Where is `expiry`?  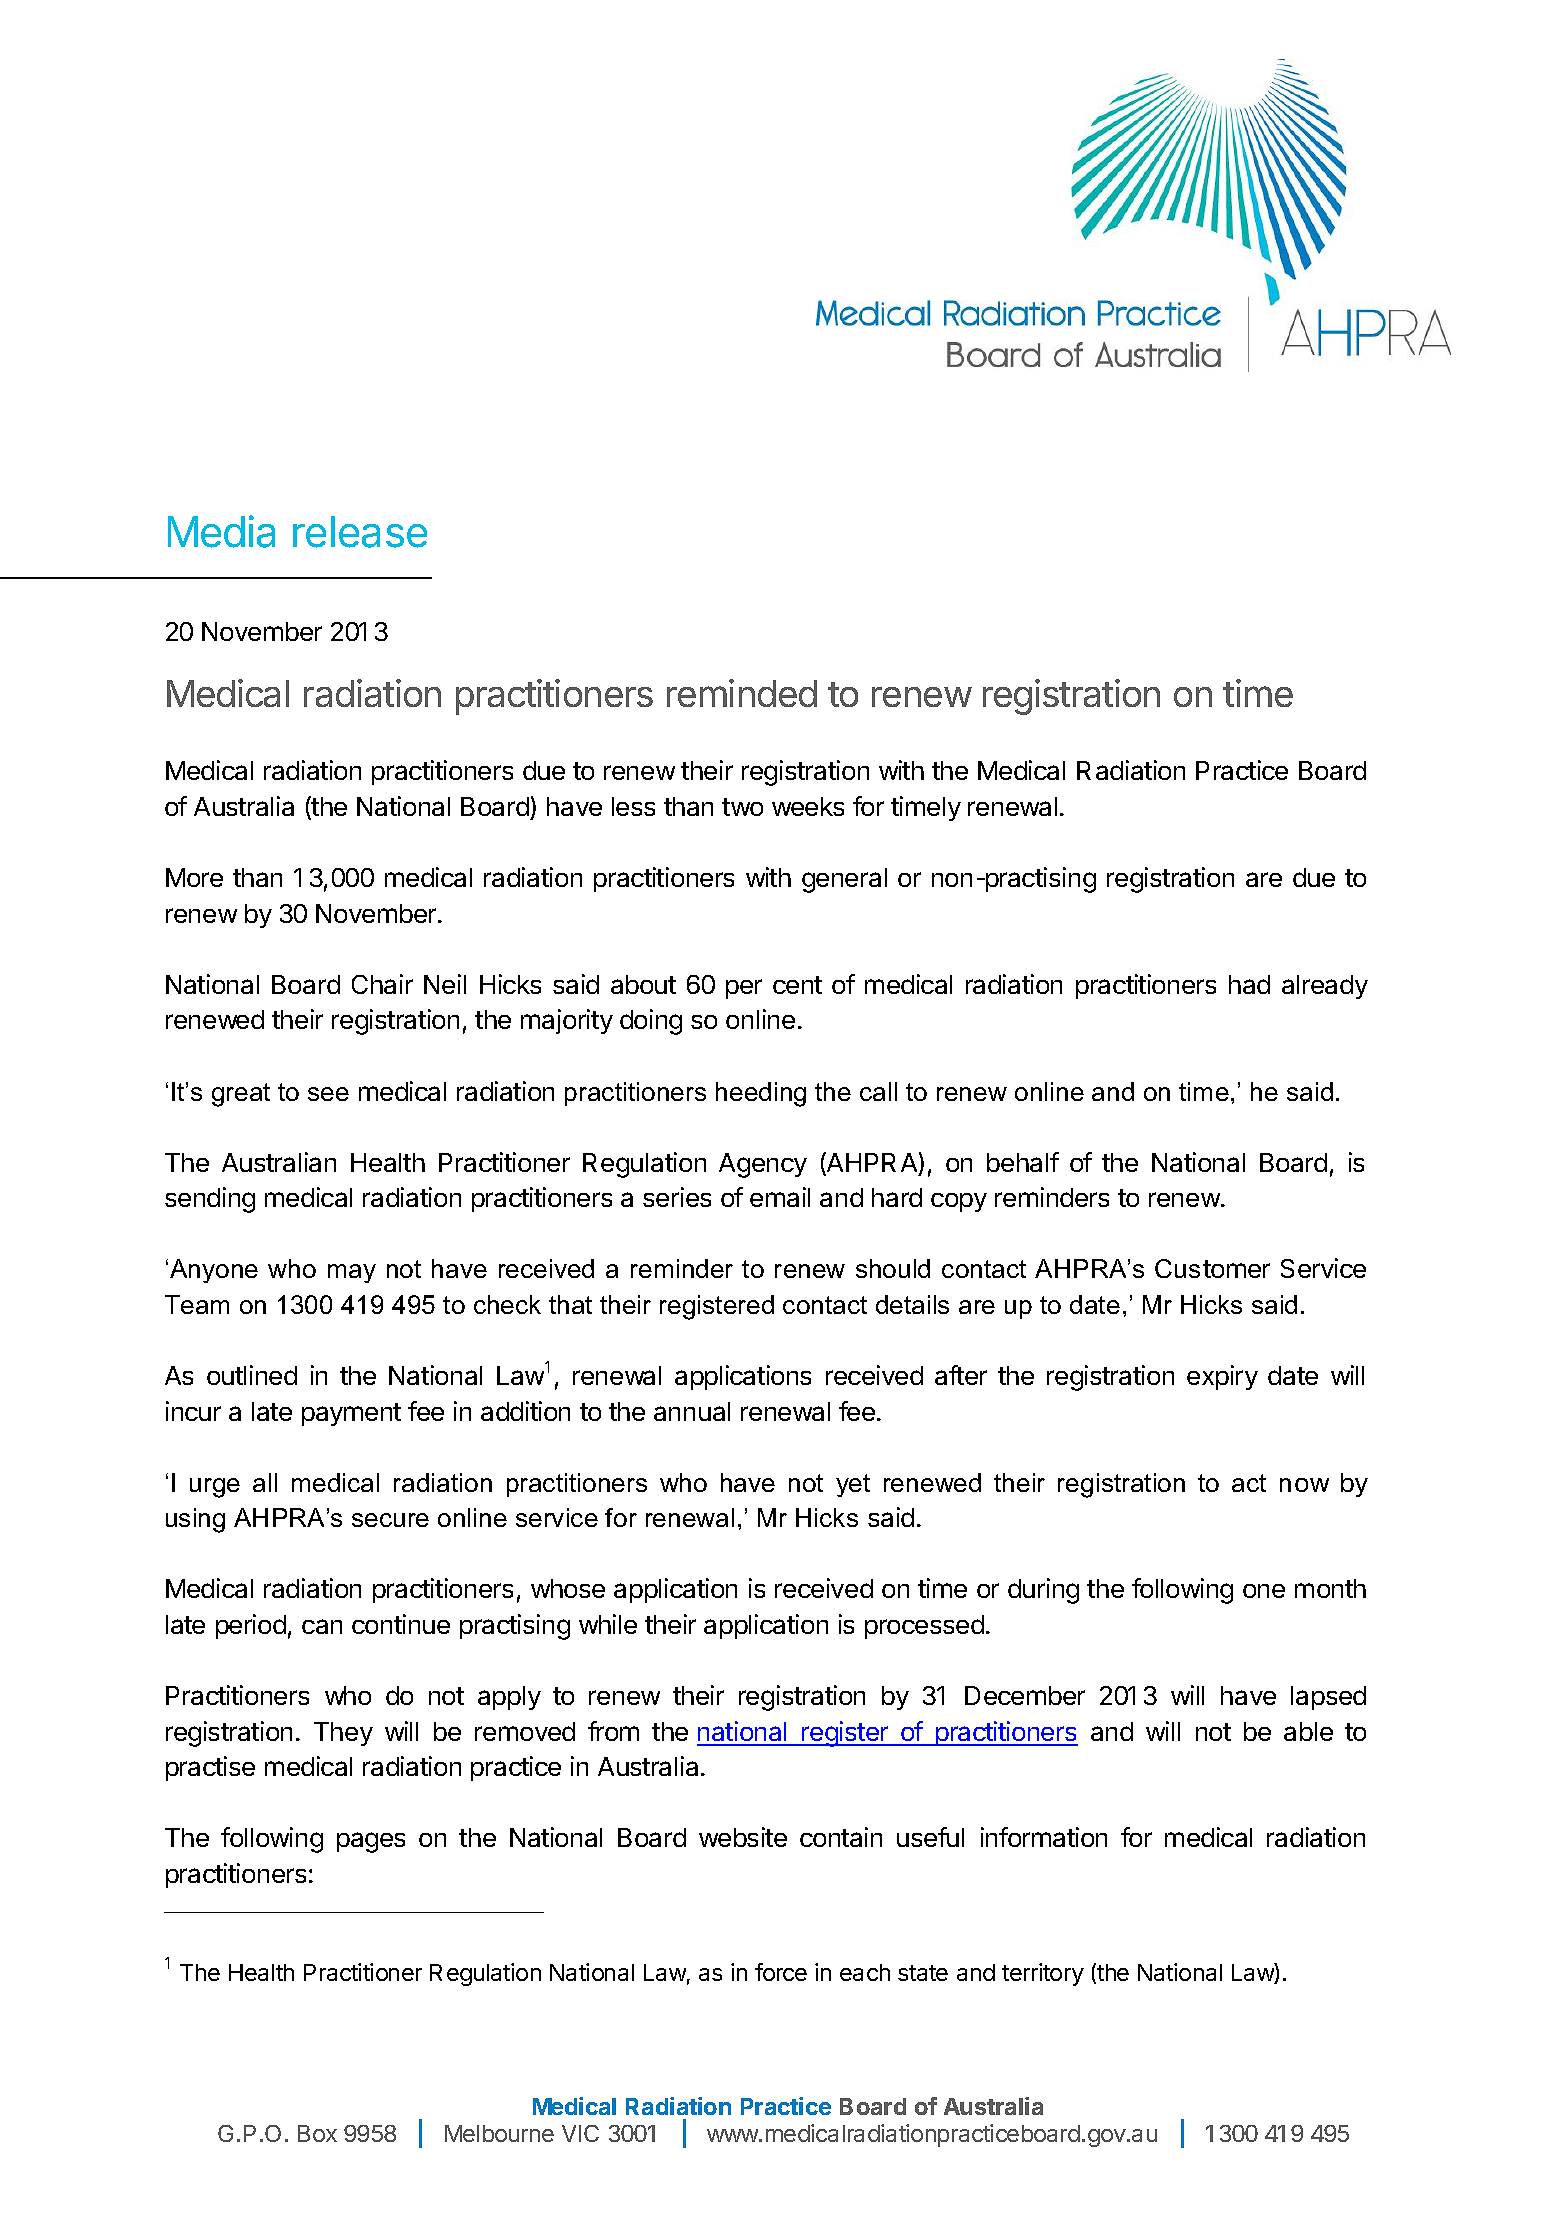
expiry is located at coordinates (1222, 1377).
